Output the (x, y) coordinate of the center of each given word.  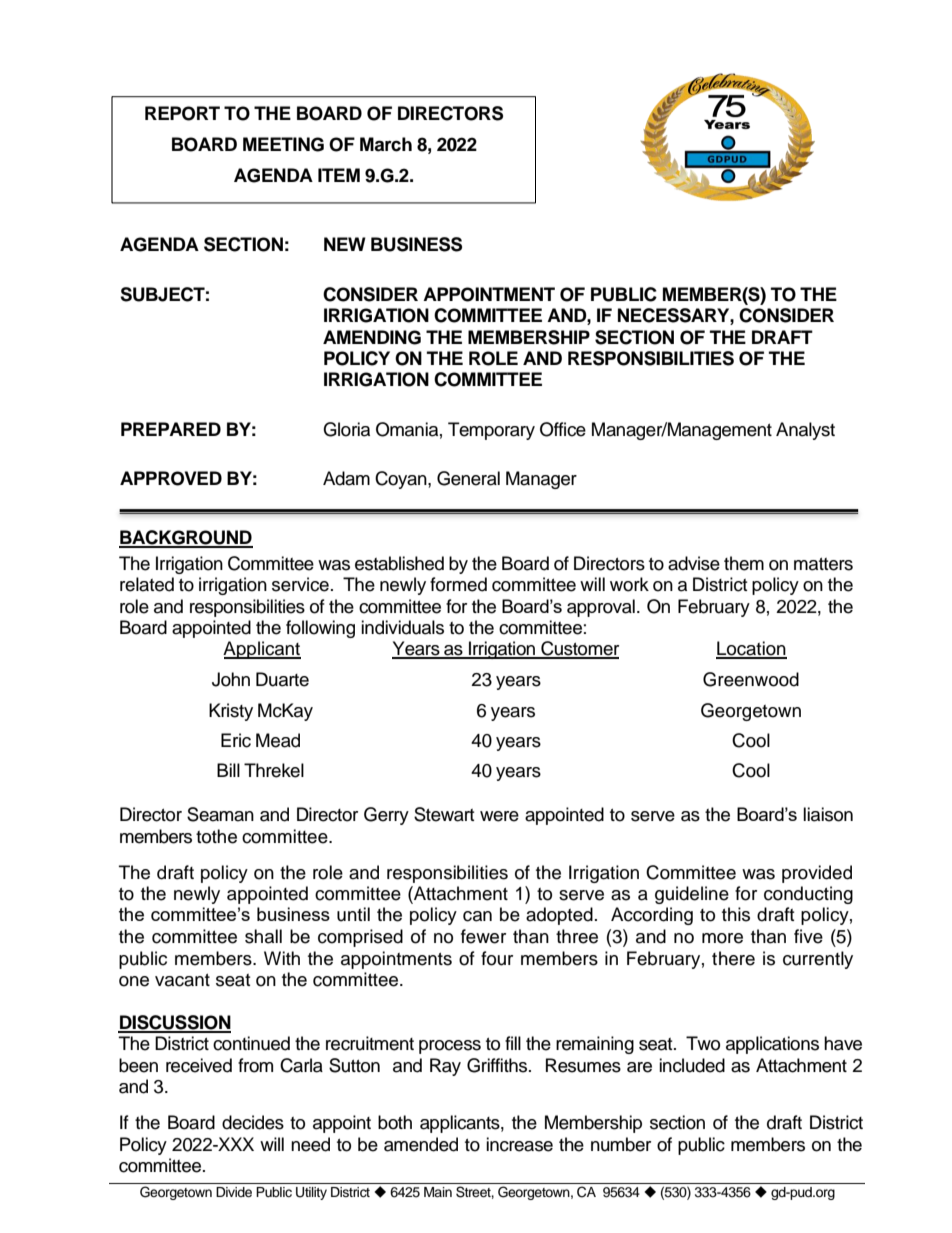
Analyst (805, 431)
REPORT (182, 113)
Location (751, 649)
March (386, 144)
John (231, 679)
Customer (579, 649)
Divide (234, 1192)
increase (519, 1144)
